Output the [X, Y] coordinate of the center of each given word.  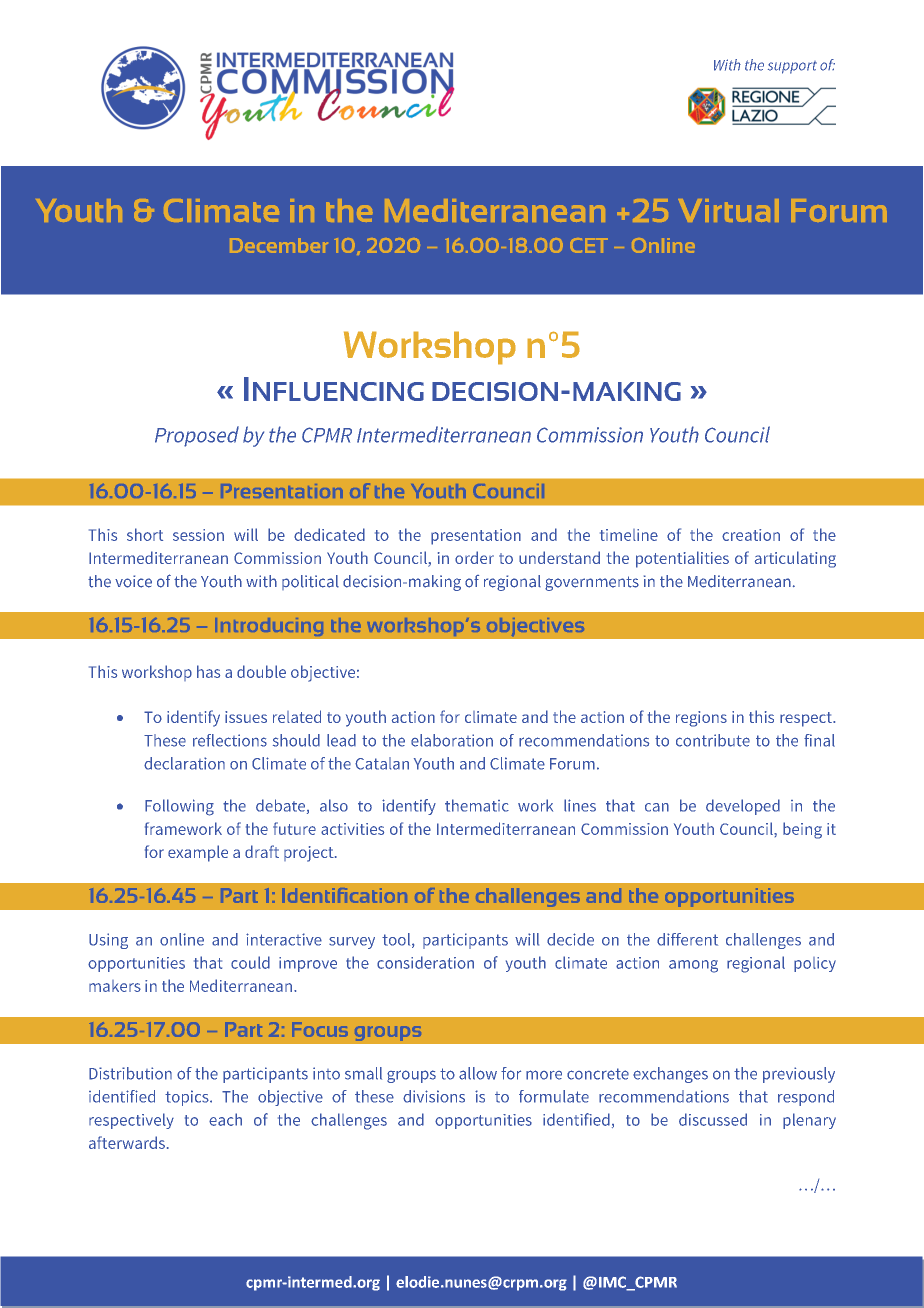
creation [751, 535]
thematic [477, 805]
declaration [184, 763]
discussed [713, 1119]
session [198, 535]
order [474, 557]
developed [743, 807]
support [792, 67]
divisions [434, 1096]
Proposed [197, 436]
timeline [629, 535]
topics [188, 1098]
